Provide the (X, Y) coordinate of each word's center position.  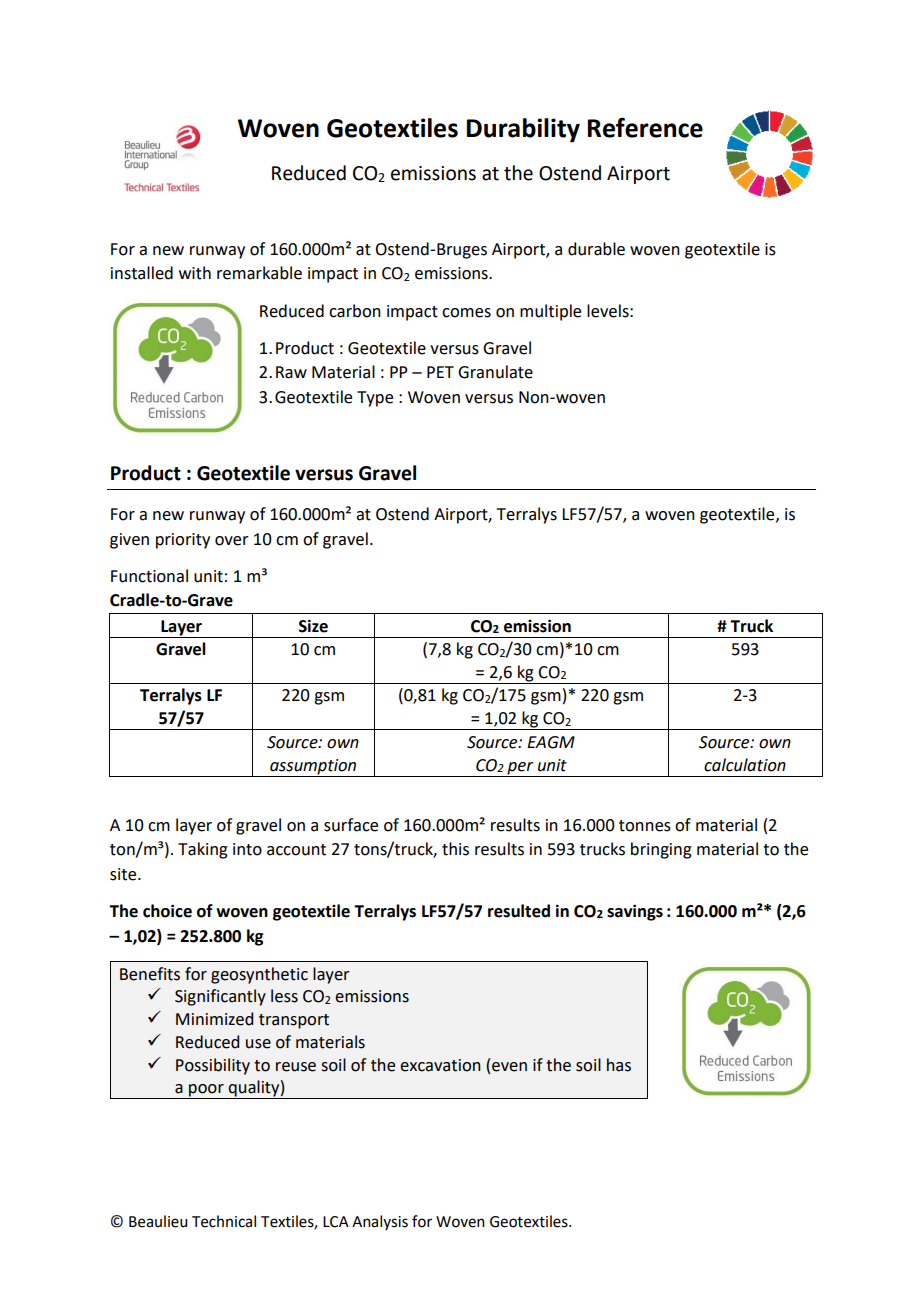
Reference (645, 127)
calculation (745, 765)
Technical (224, 1221)
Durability (523, 130)
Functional (149, 576)
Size (313, 626)
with (195, 273)
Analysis (380, 1222)
